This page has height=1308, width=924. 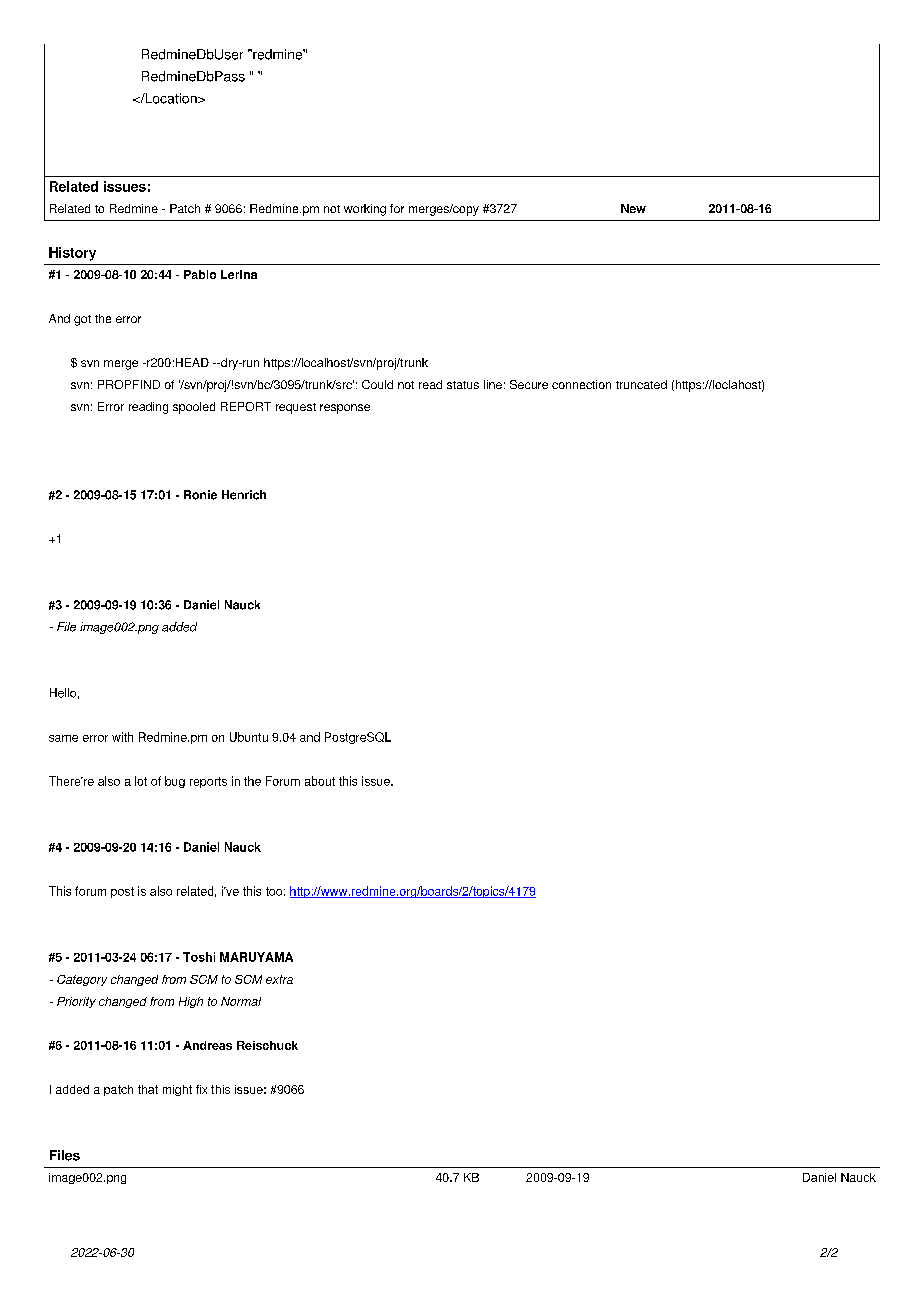 What do you see at coordinates (249, 737) in the page?
I see `Ubuntu` at bounding box center [249, 737].
